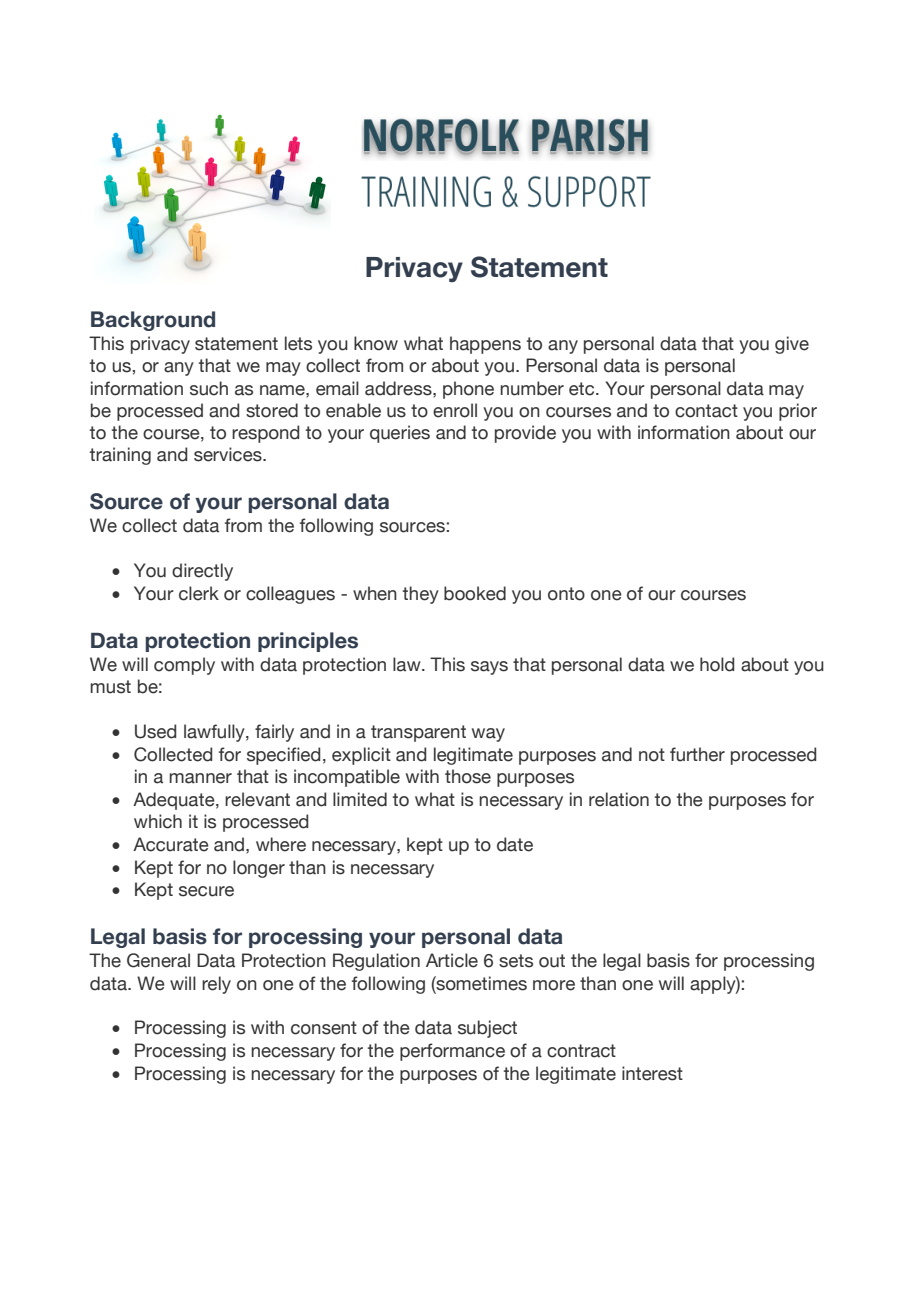 The image size is (924, 1308). Describe the element at coordinates (475, 593) in the screenshot. I see `booked` at that location.
